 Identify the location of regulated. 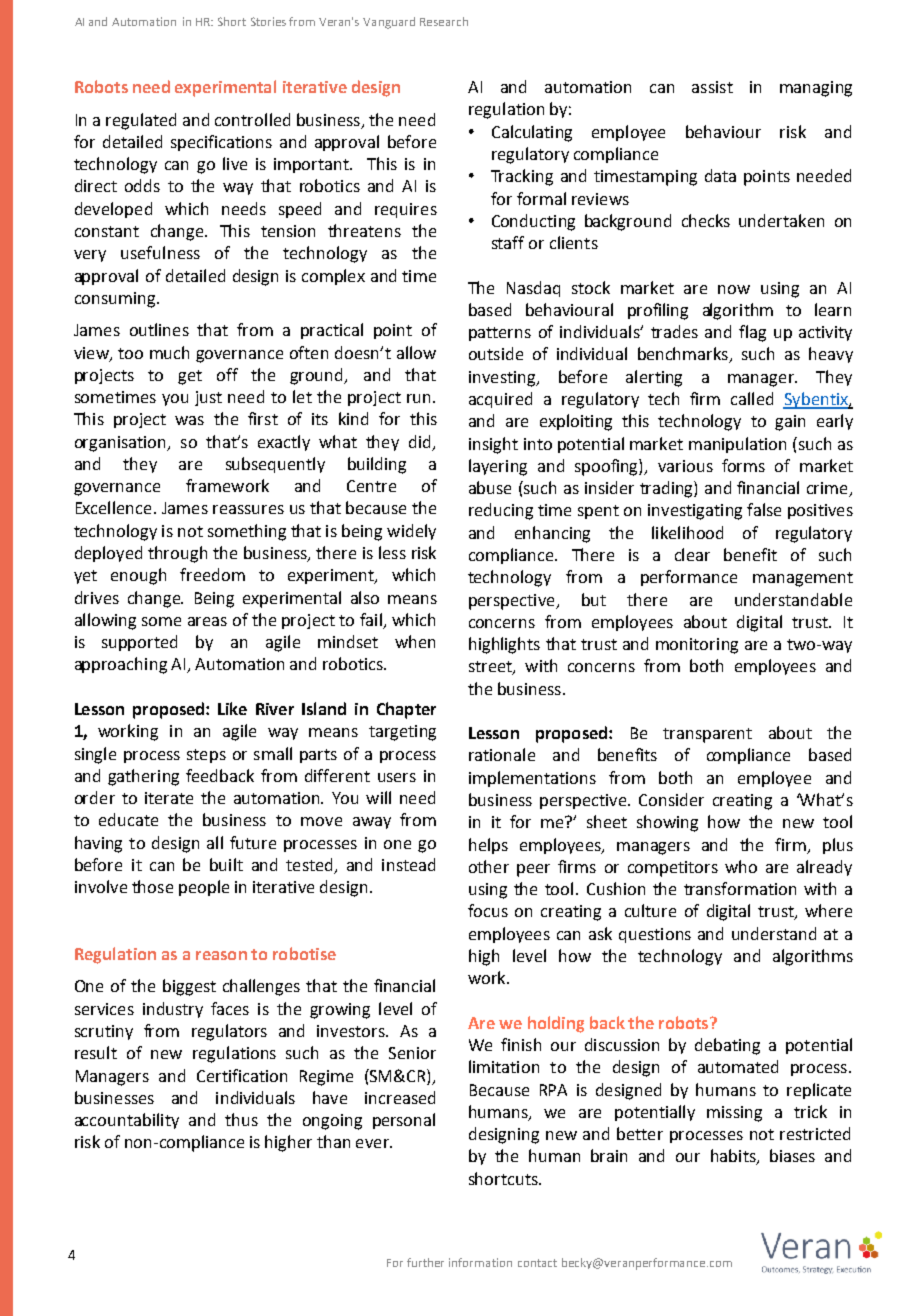
(141, 121).
